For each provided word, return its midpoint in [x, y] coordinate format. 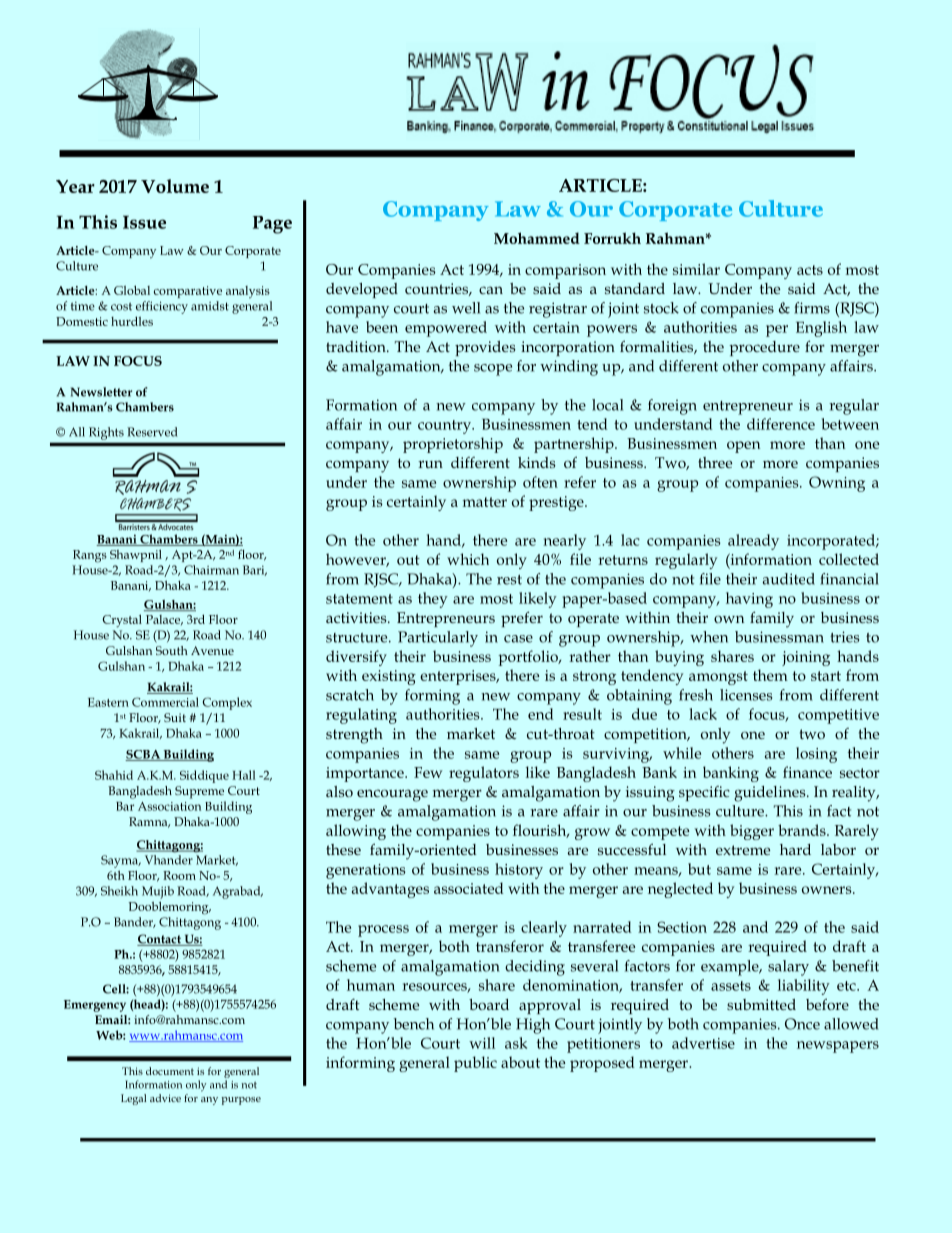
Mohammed [537, 238]
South [172, 650]
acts [810, 270]
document [170, 1071]
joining [806, 658]
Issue [144, 222]
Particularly [438, 639]
